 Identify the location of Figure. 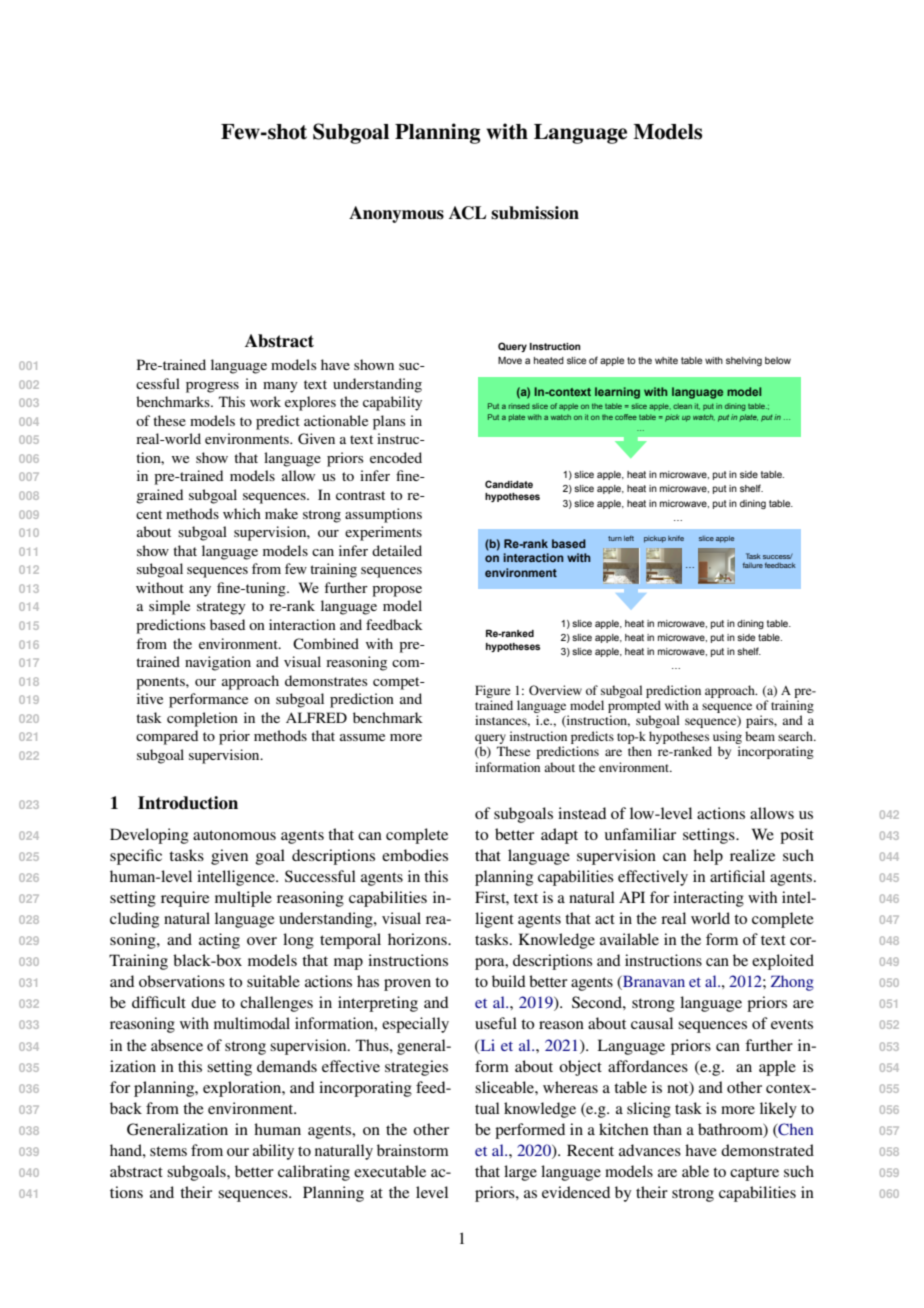
(493, 691).
